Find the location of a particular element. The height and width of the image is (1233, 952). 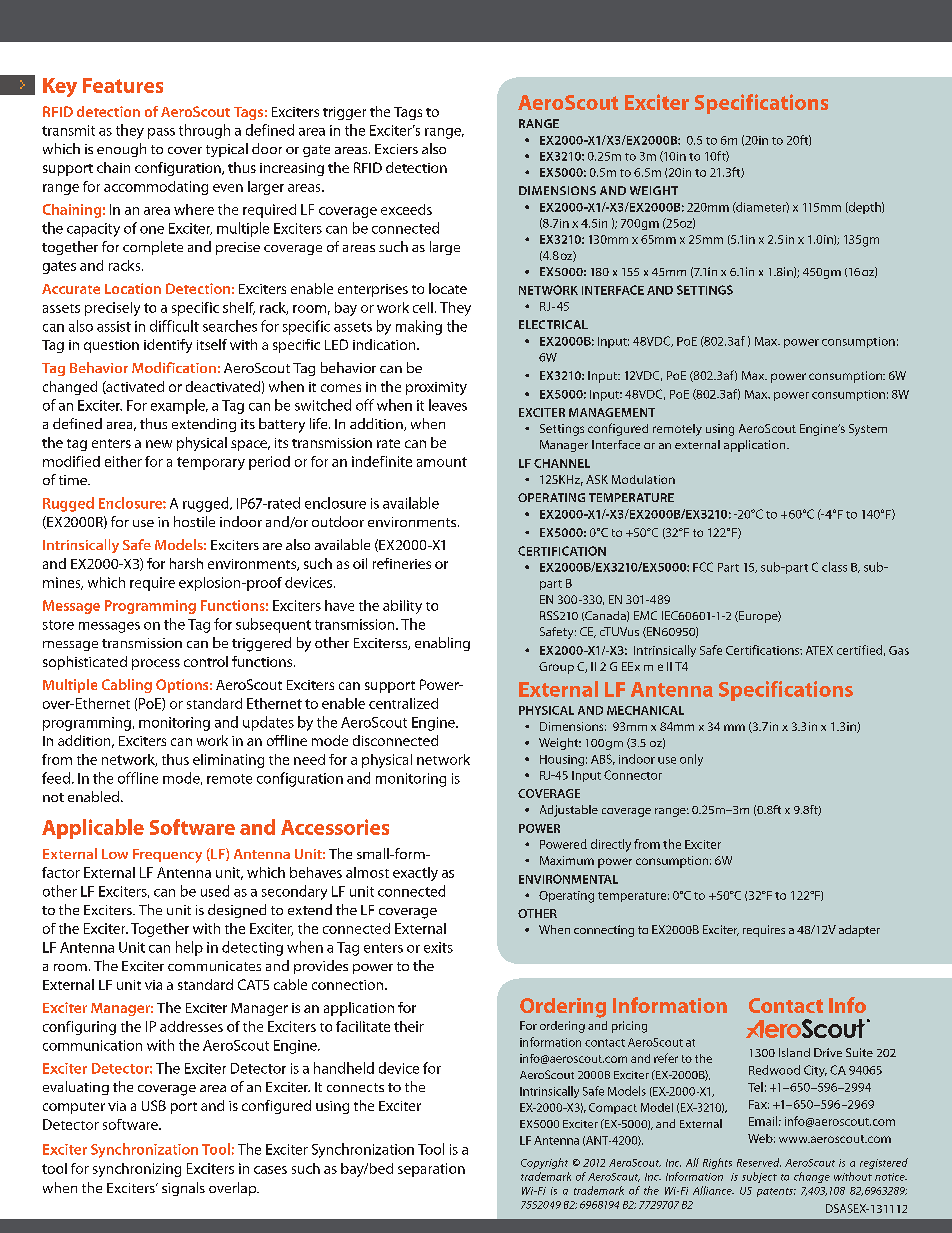

Reserved is located at coordinates (759, 1162).
